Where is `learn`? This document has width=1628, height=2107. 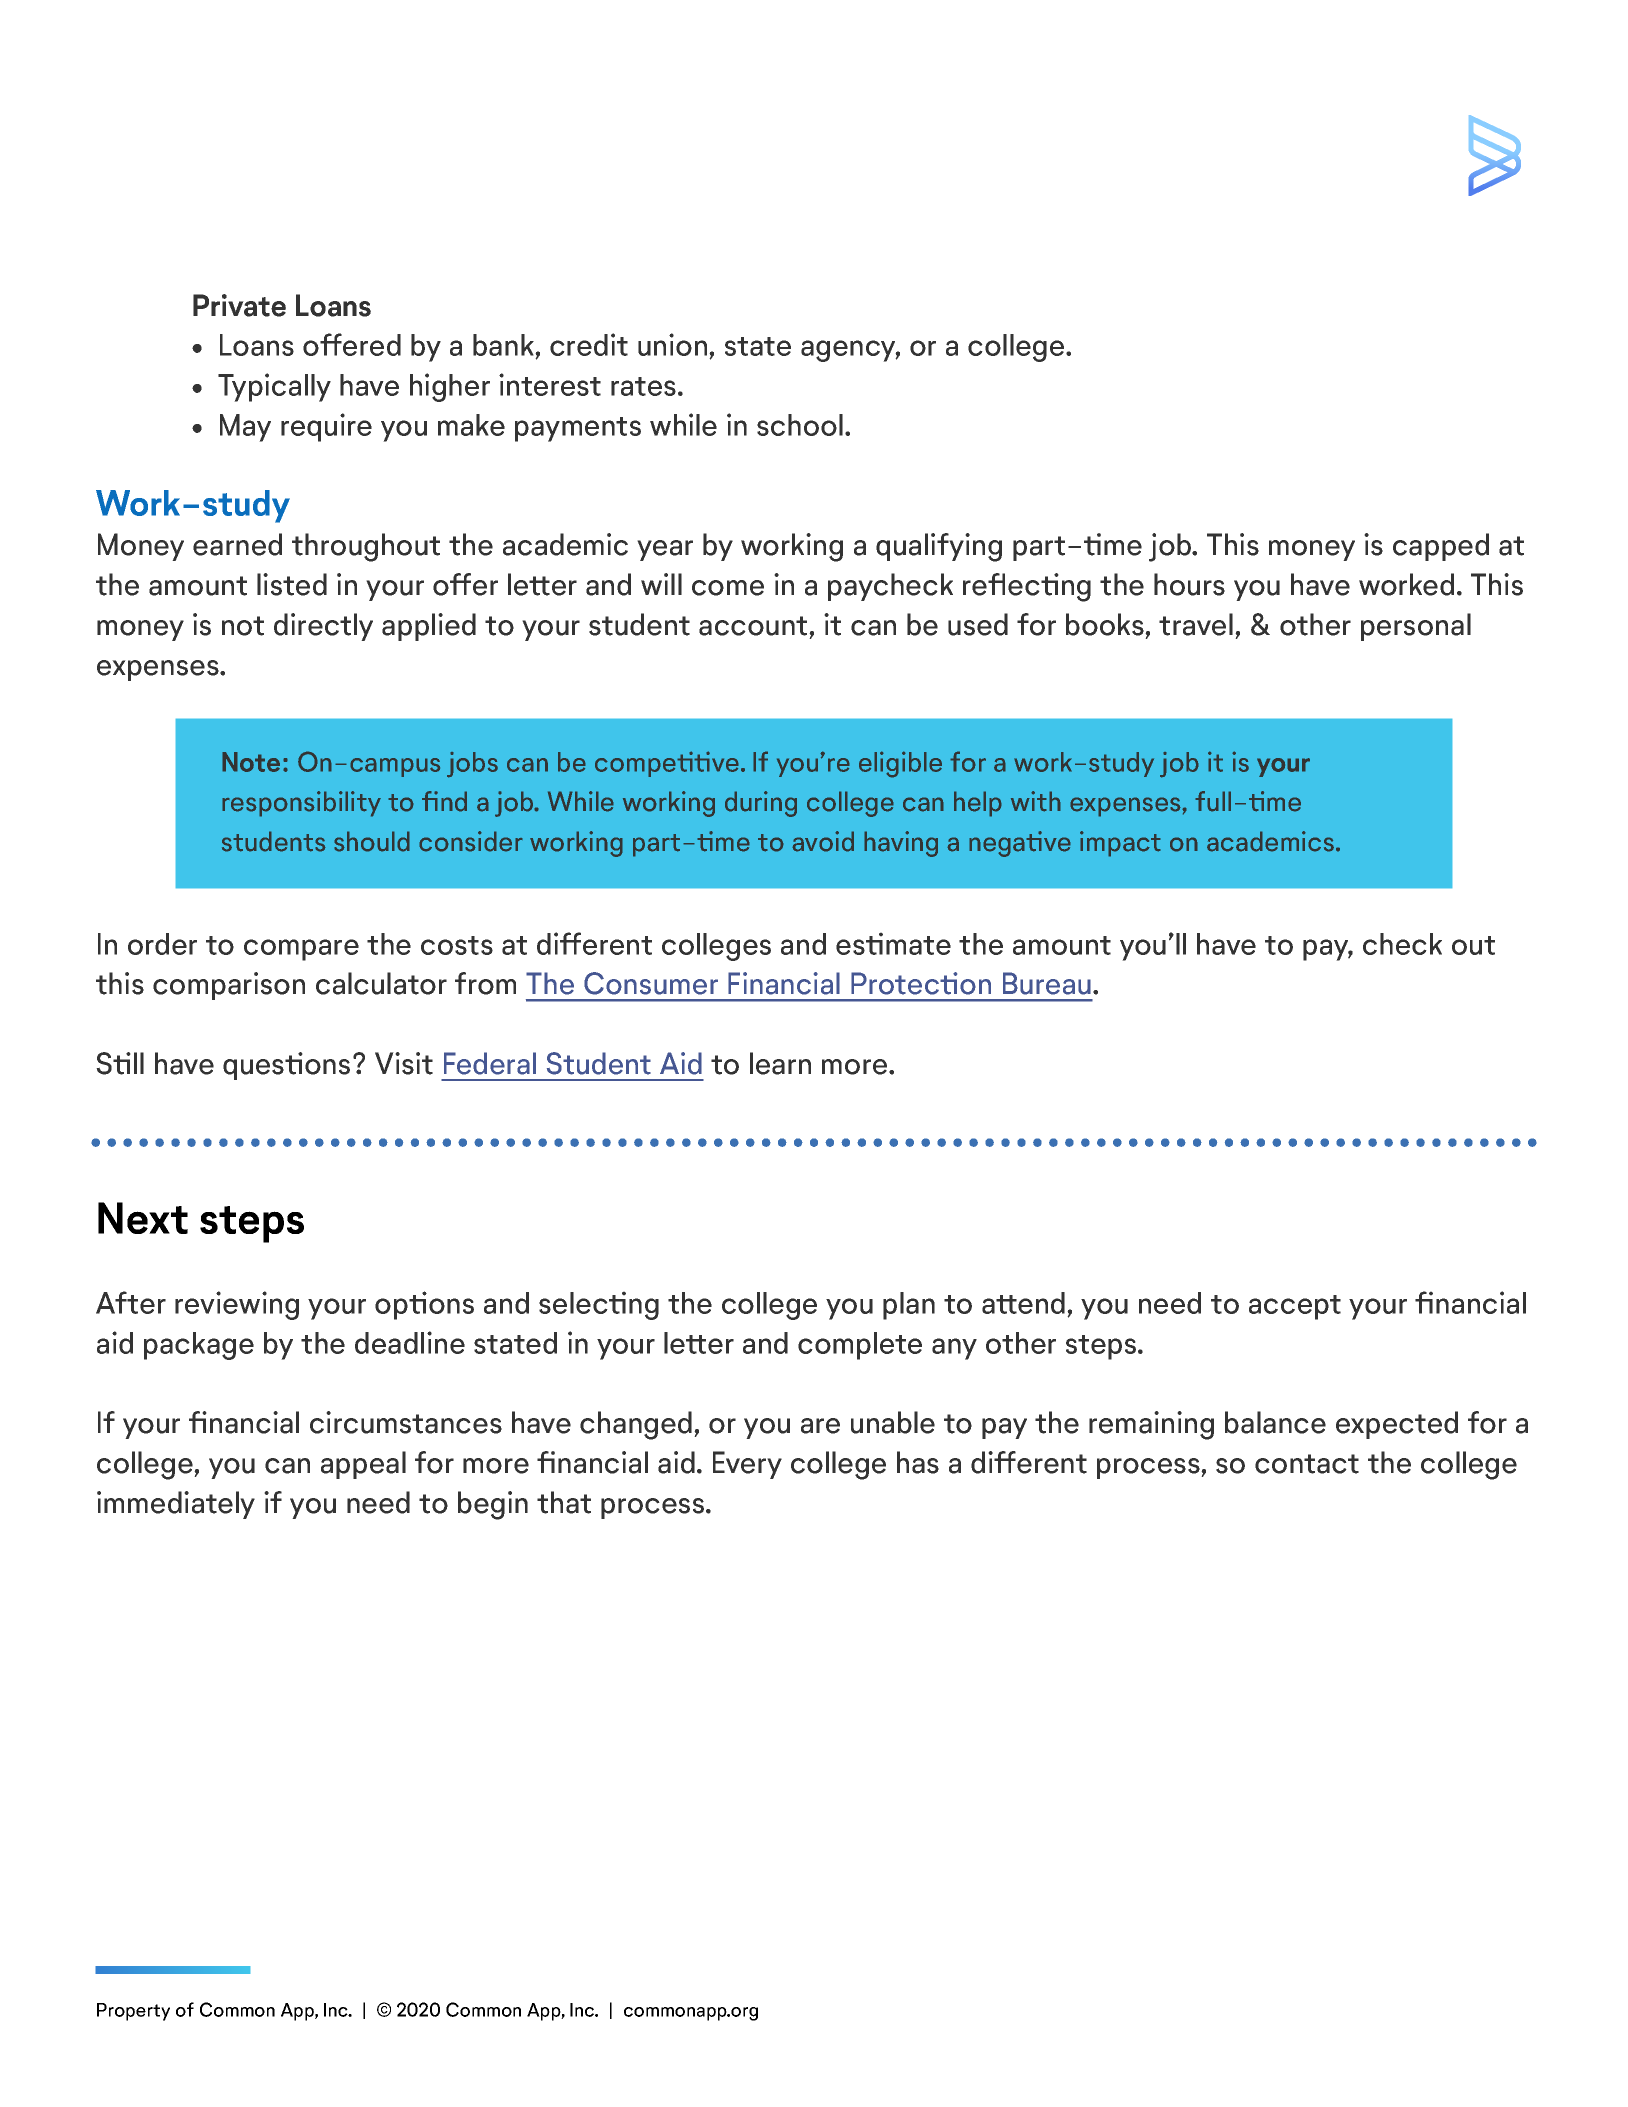 learn is located at coordinates (780, 1063).
